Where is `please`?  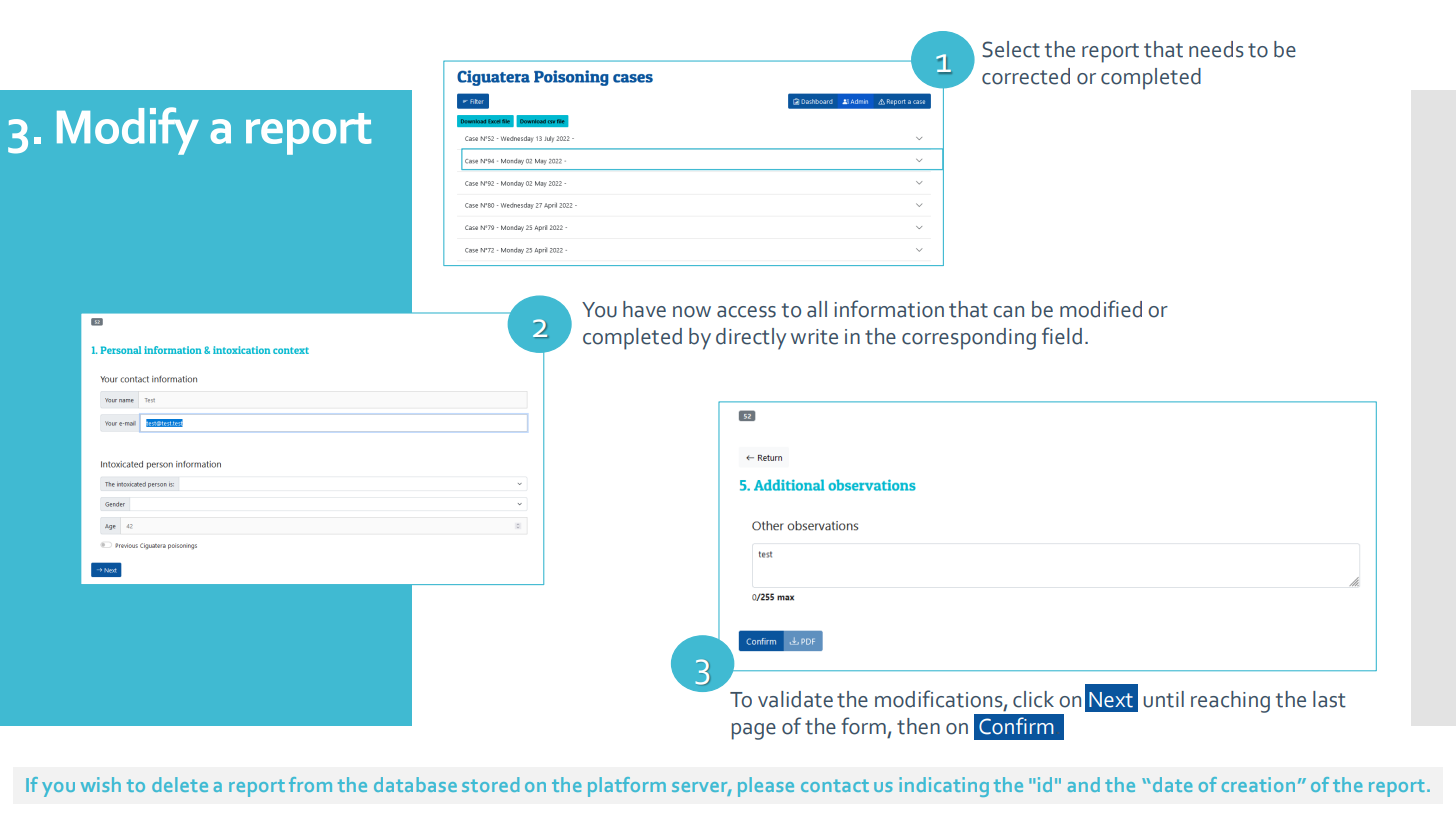 please is located at coordinates (766, 787).
